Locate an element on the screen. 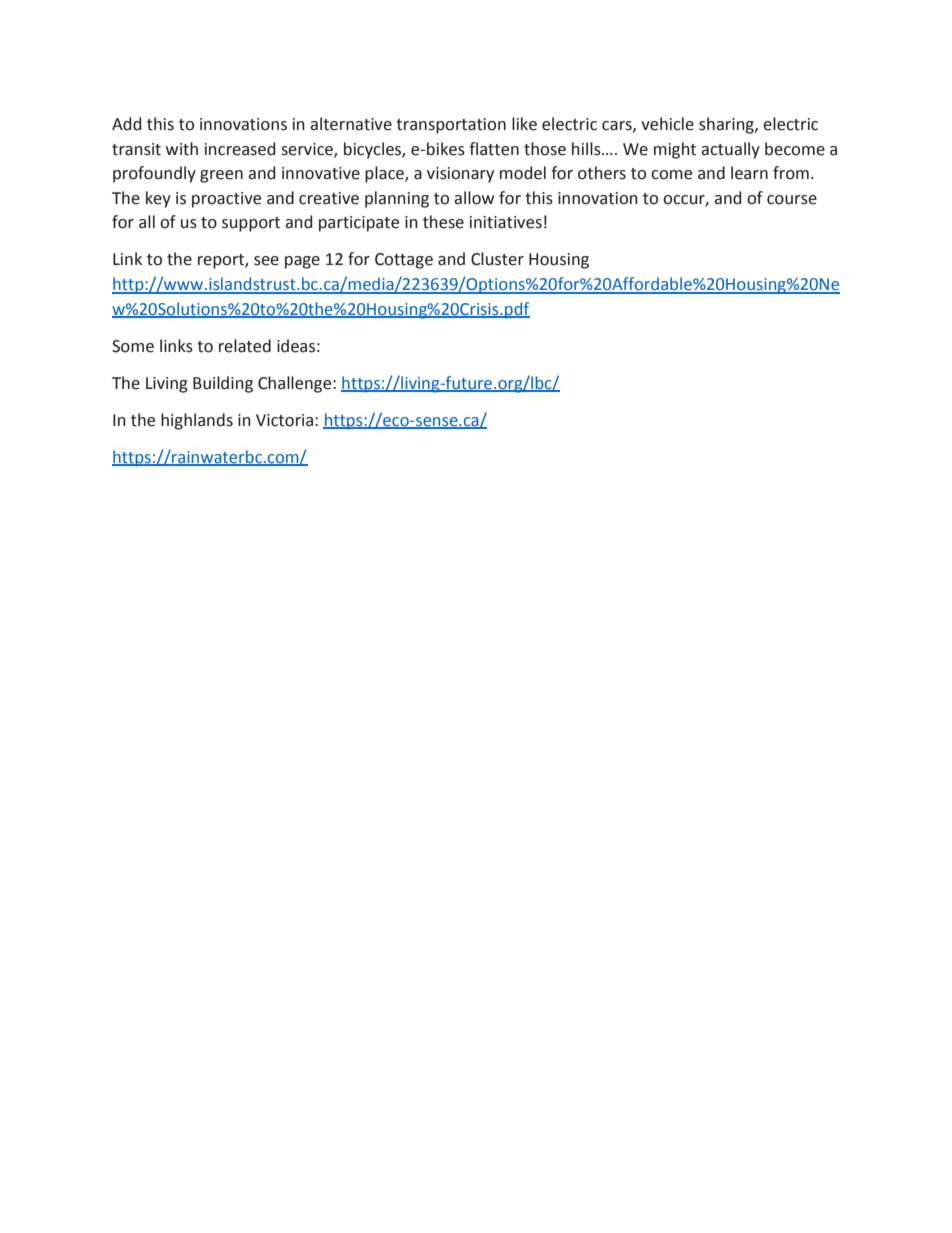 The width and height of the screenshot is (952, 1233). sharing is located at coordinates (727, 125).
